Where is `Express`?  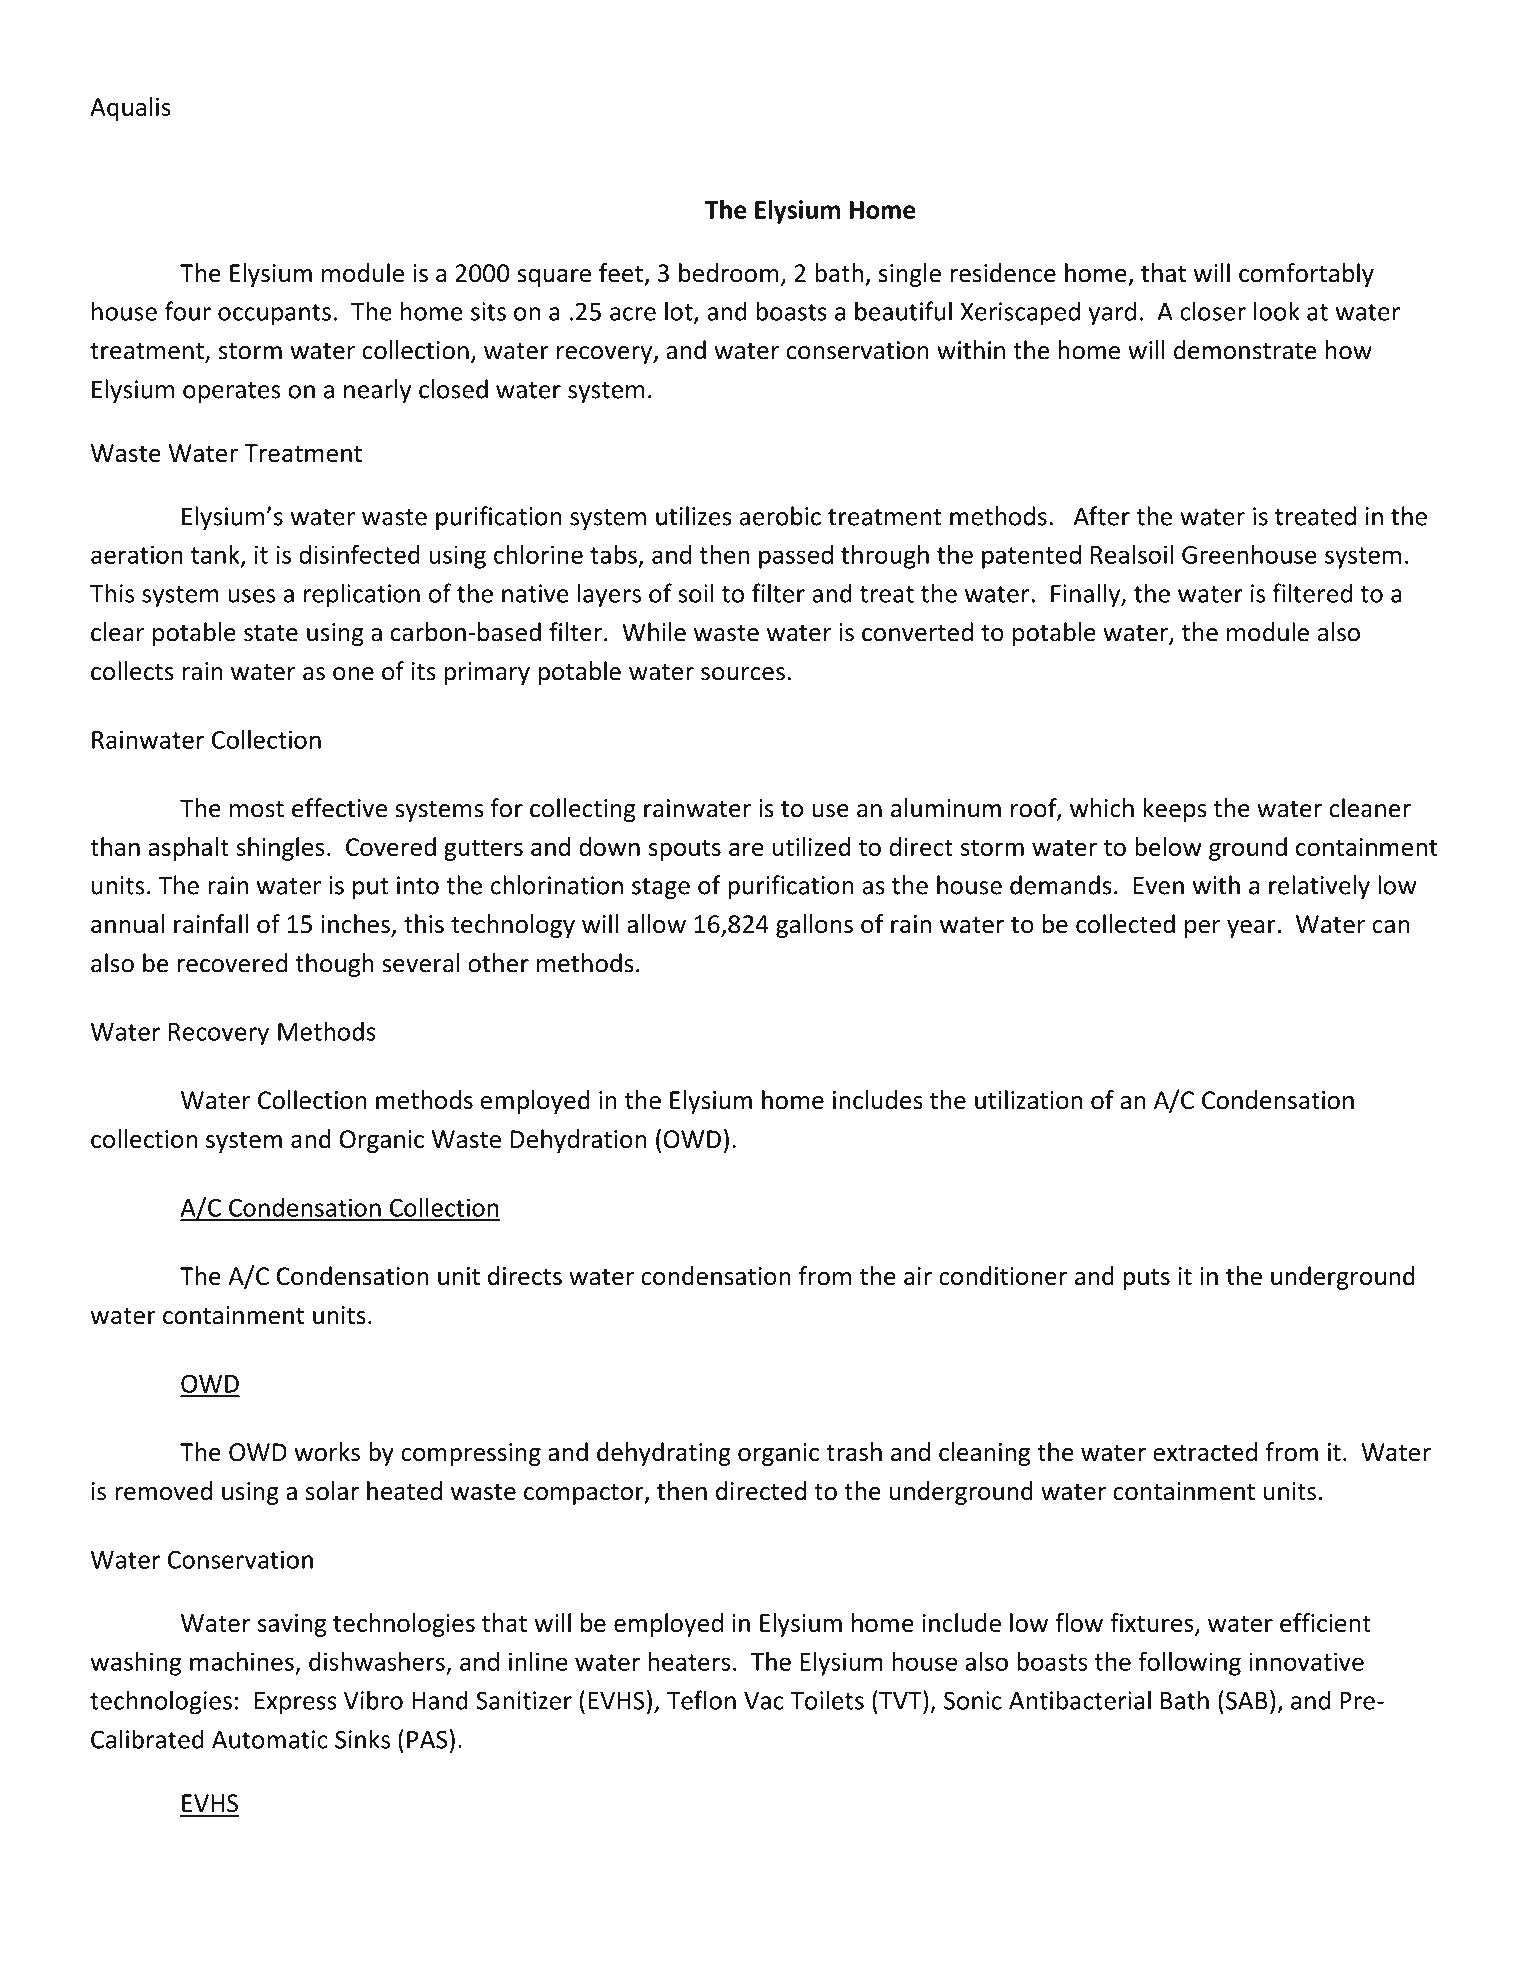
Express is located at coordinates (296, 1703).
